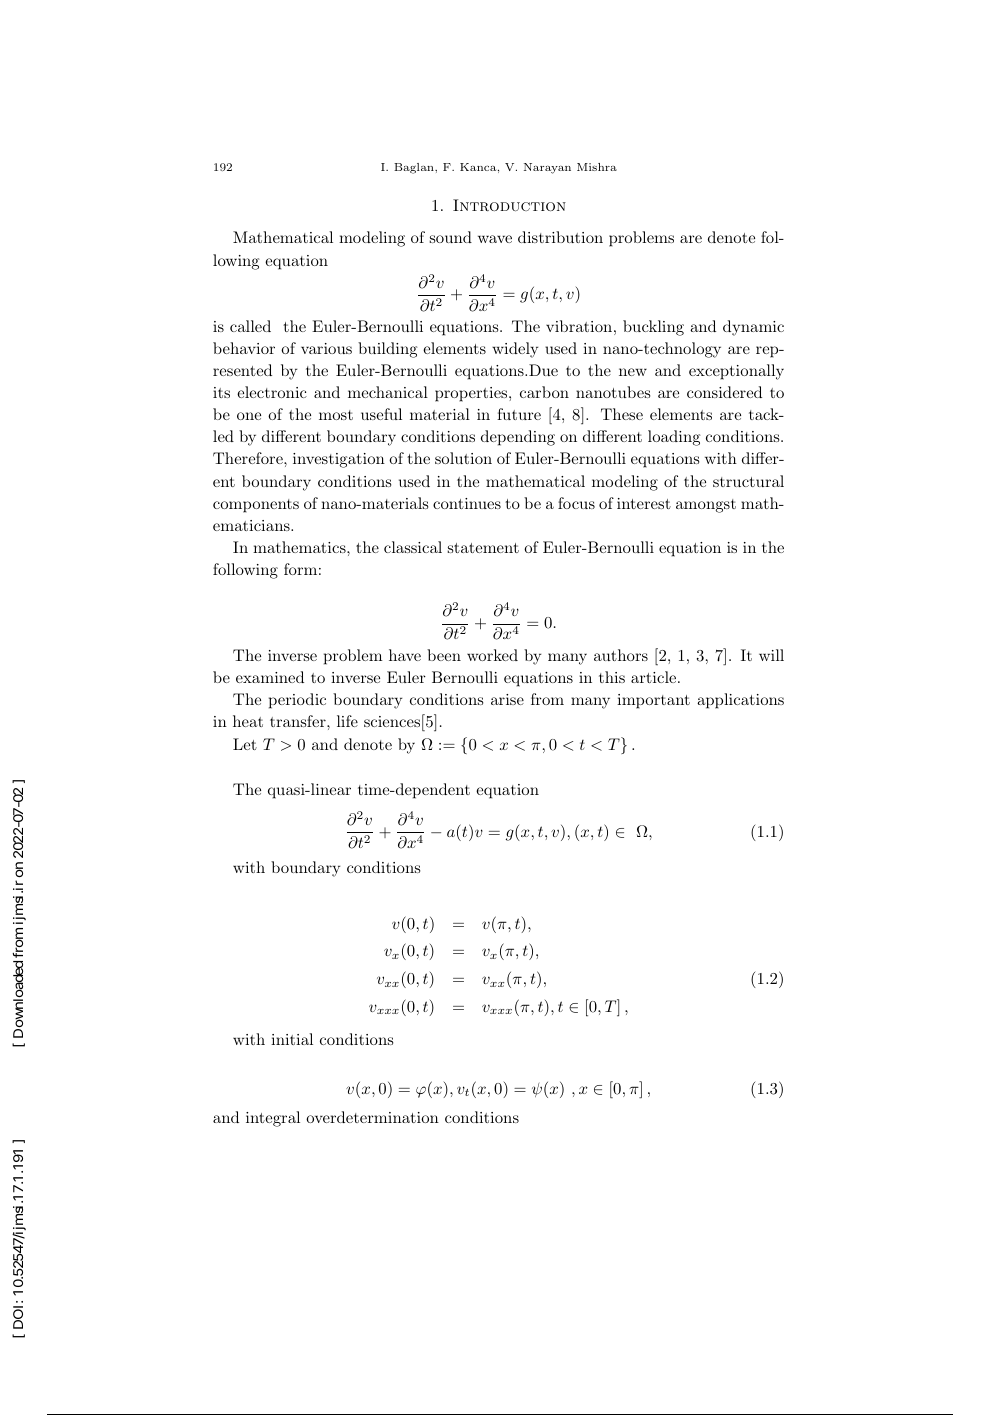 The height and width of the screenshot is (1415, 1000). I want to click on continues, so click(467, 503).
